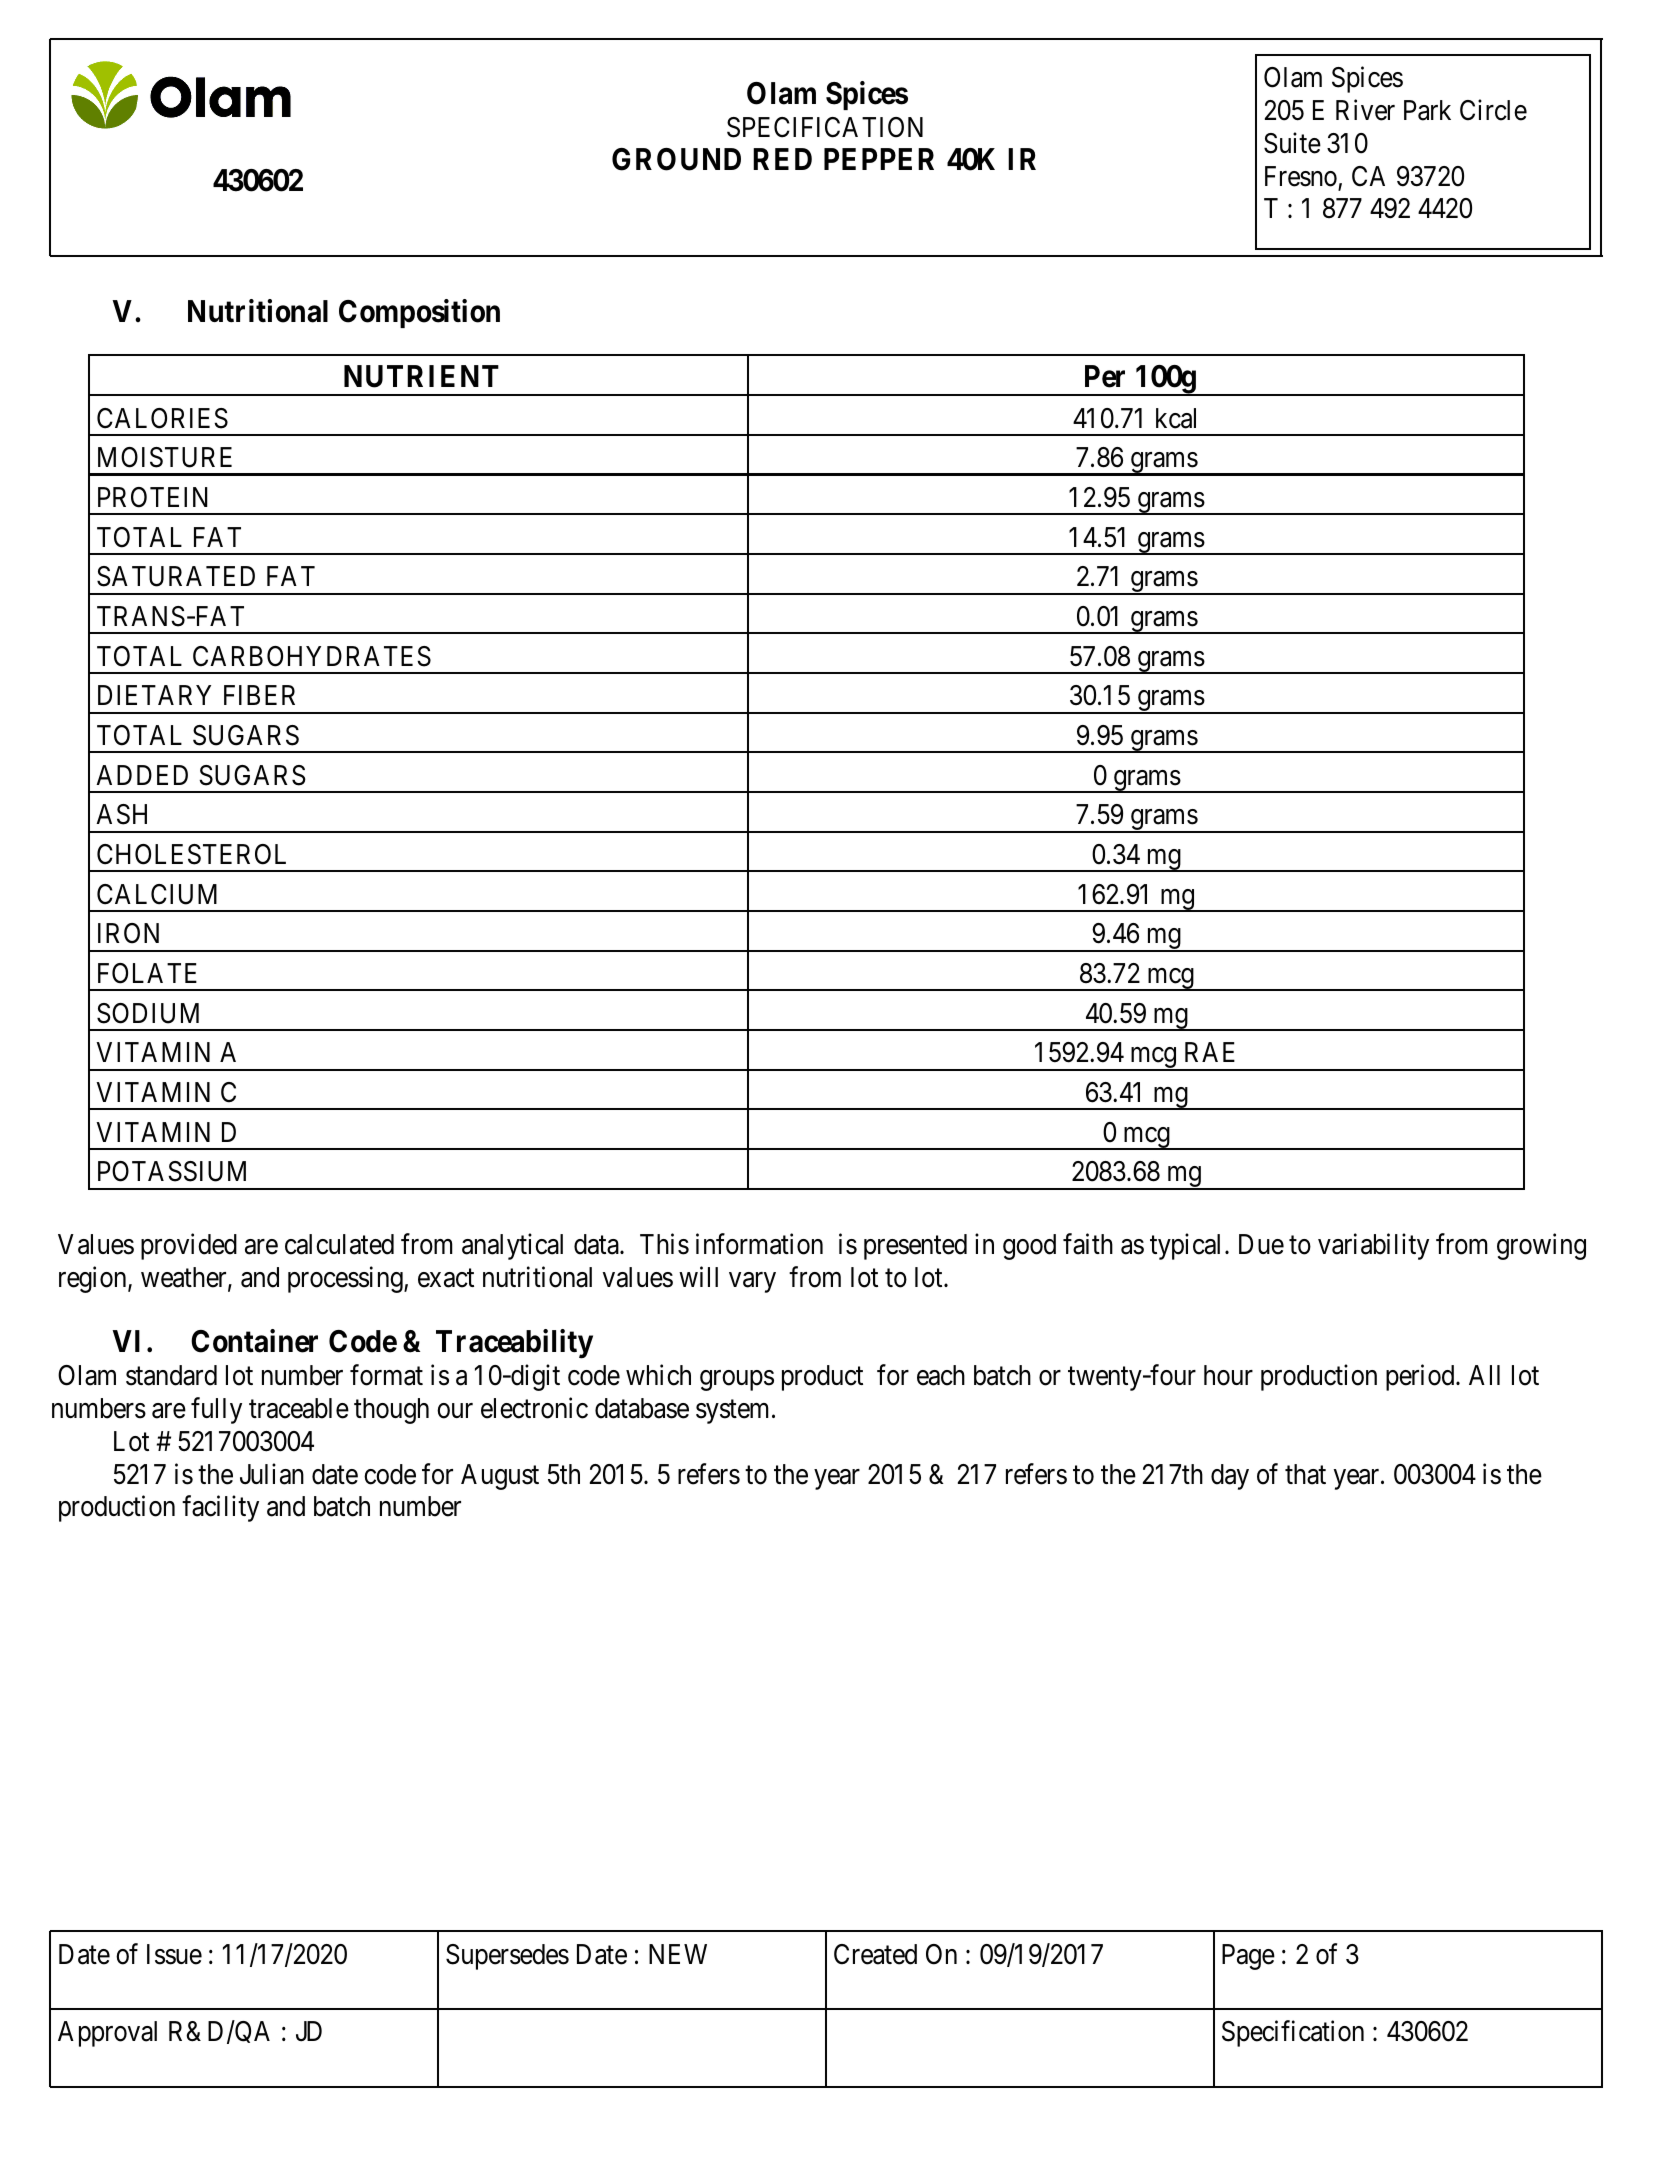  I want to click on kcal, so click(1176, 418).
